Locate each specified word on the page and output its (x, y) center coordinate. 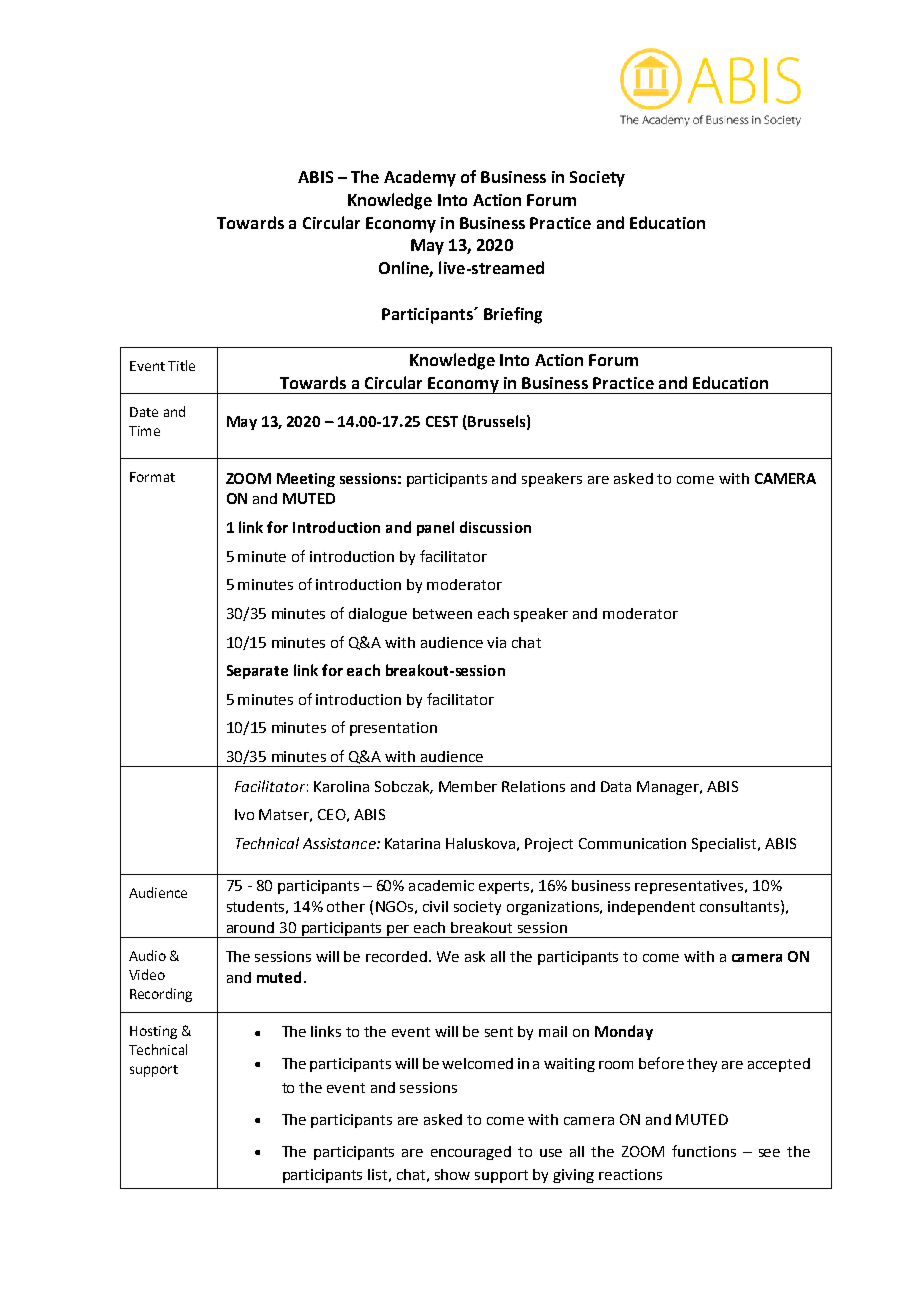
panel (435, 528)
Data (616, 786)
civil (435, 906)
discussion (495, 527)
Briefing (513, 315)
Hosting (153, 1032)
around (250, 927)
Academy (420, 178)
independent (651, 908)
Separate (257, 672)
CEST (442, 421)
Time (144, 431)
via (496, 642)
